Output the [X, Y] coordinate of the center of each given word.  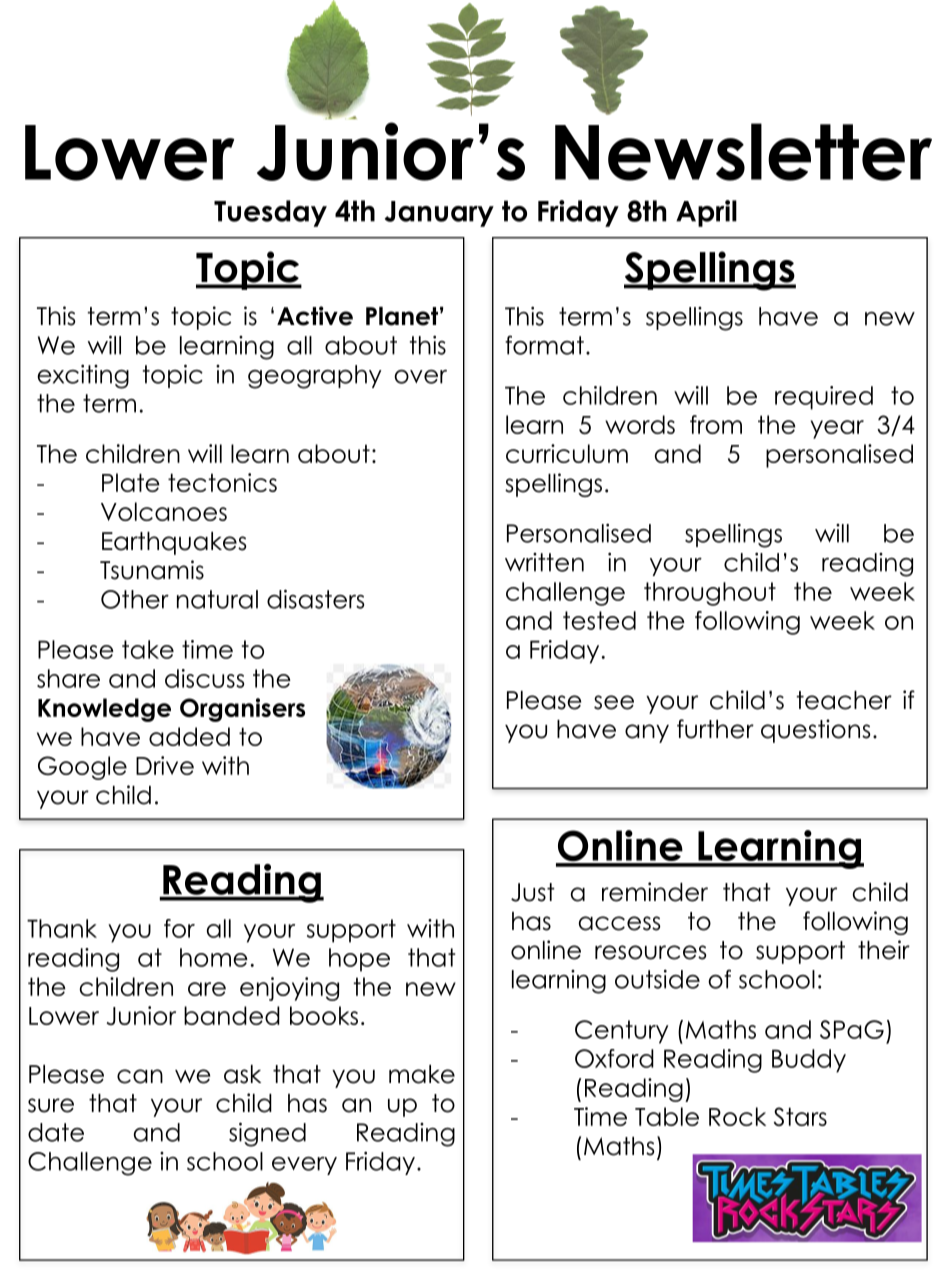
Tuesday [270, 213]
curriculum [567, 453]
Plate [131, 482]
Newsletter [743, 152]
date [56, 1132]
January [439, 214]
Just [533, 892]
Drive [165, 765]
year [837, 429]
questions [816, 731]
